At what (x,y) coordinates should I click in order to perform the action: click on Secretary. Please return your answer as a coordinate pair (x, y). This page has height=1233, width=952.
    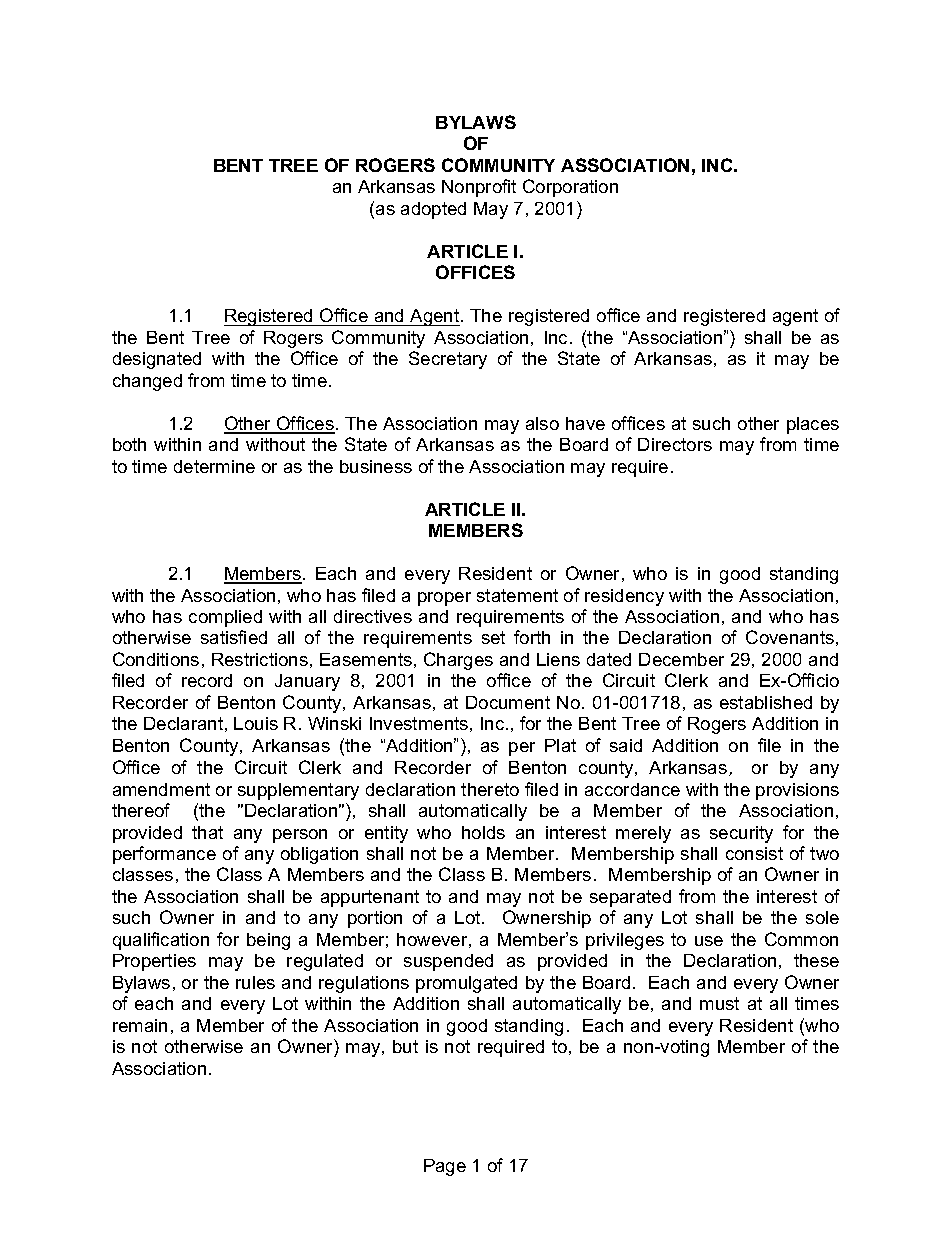
    Looking at the image, I should click on (448, 360).
